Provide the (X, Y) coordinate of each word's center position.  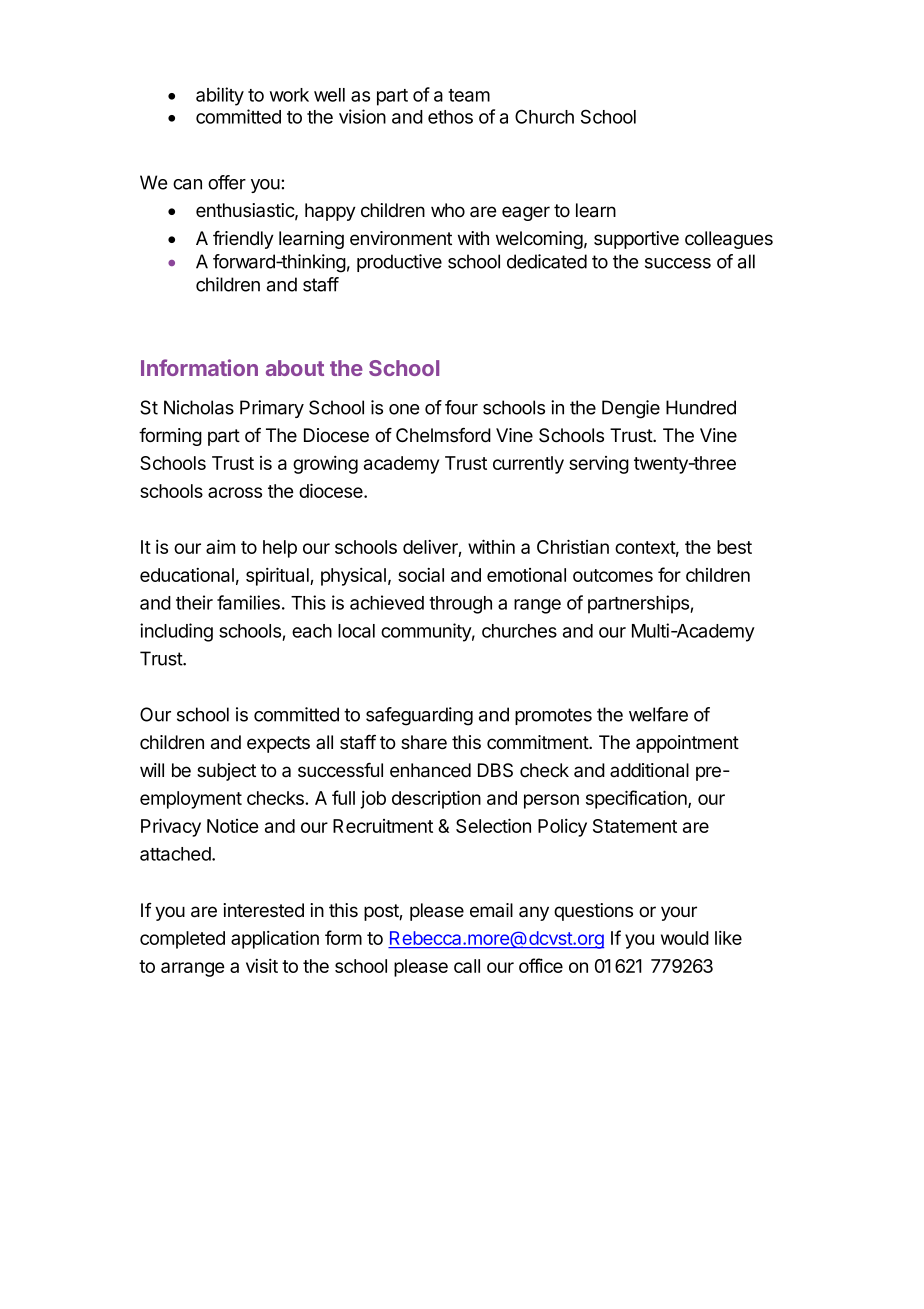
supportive (636, 240)
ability (220, 96)
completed (182, 940)
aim (220, 546)
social (421, 575)
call (467, 966)
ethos (450, 117)
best (734, 547)
